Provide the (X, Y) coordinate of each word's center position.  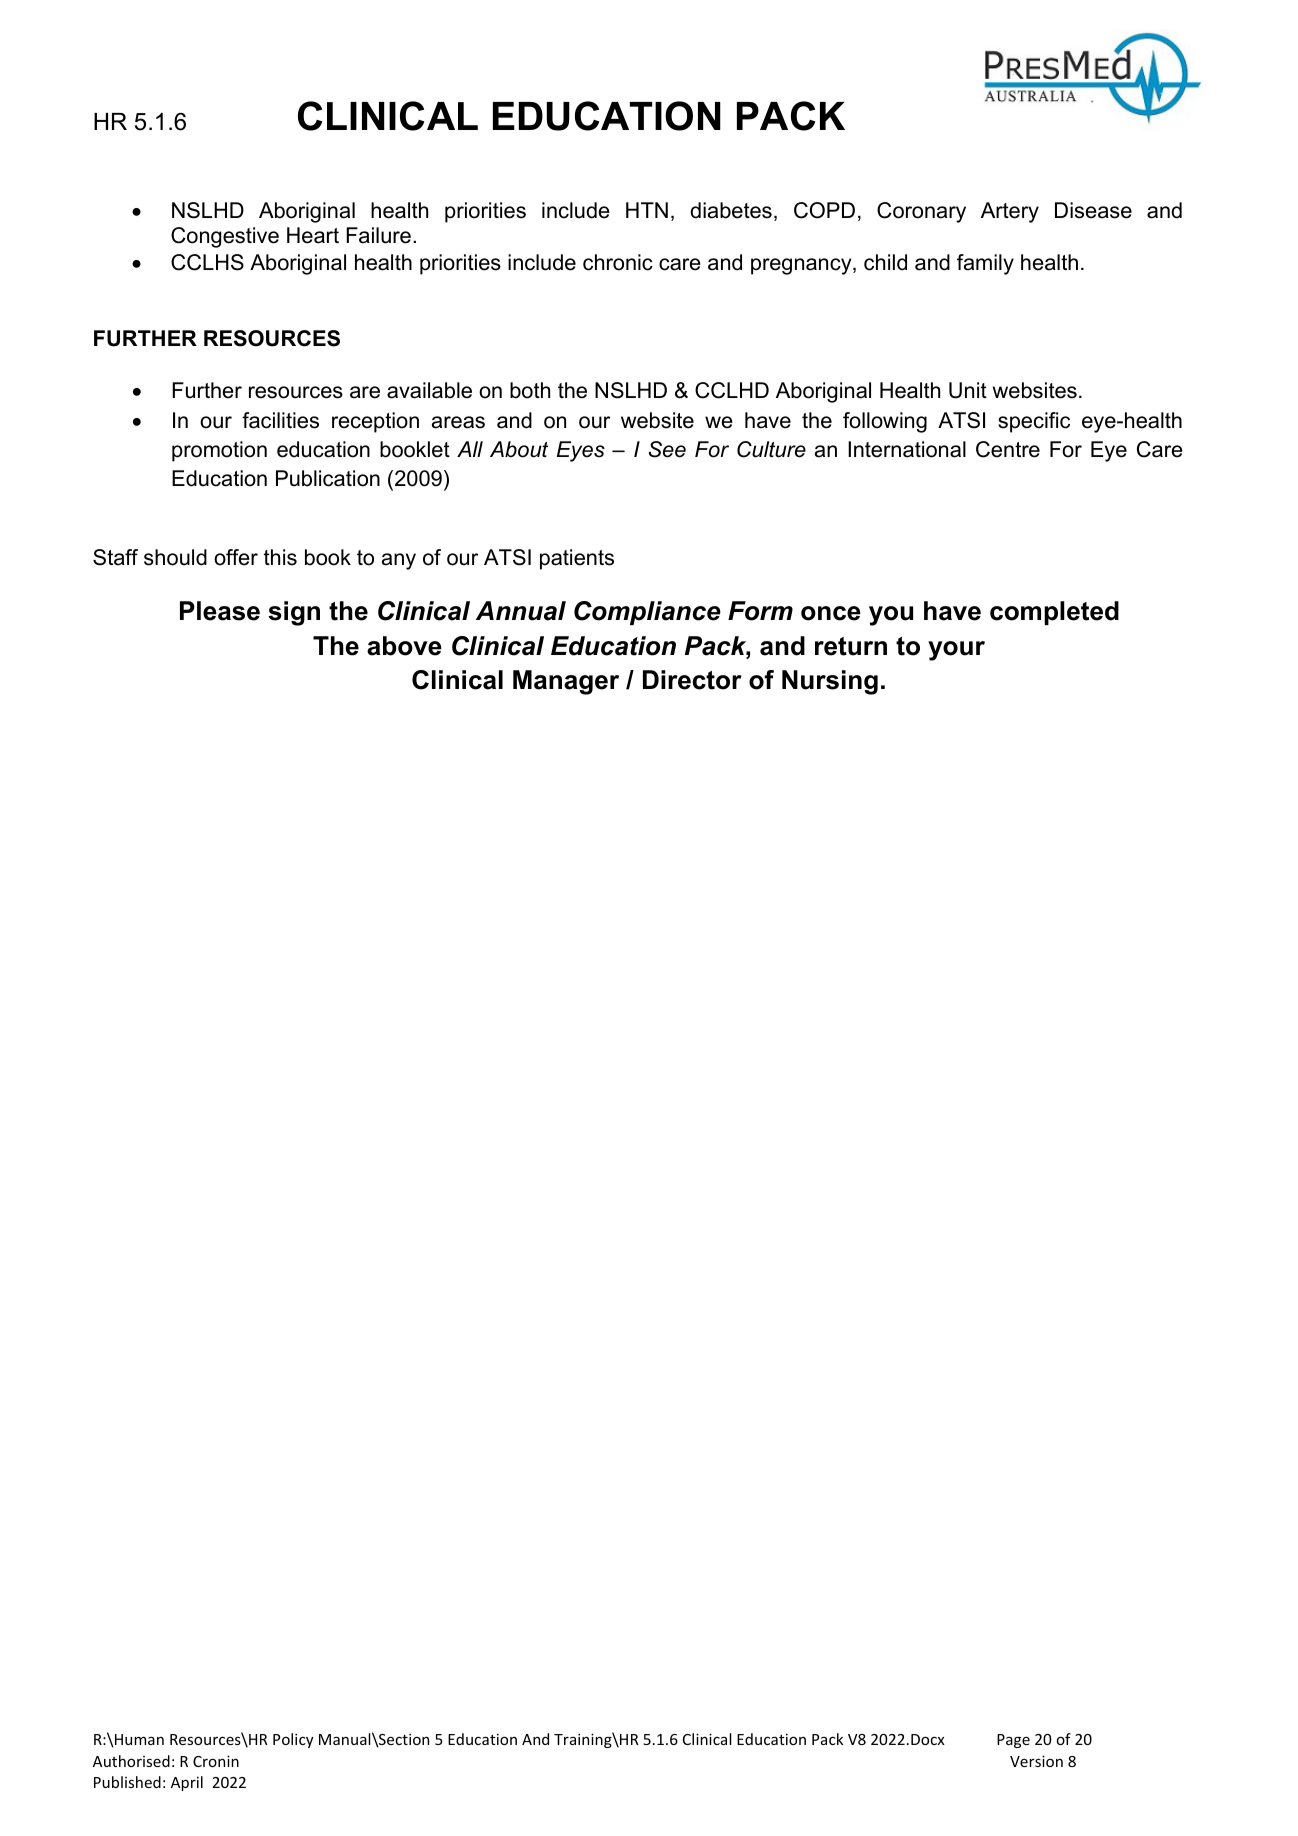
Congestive (225, 237)
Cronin (216, 1761)
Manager (566, 682)
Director (692, 680)
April (187, 1783)
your (956, 651)
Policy (293, 1740)
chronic (618, 262)
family (985, 264)
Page (1013, 1741)
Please (220, 611)
